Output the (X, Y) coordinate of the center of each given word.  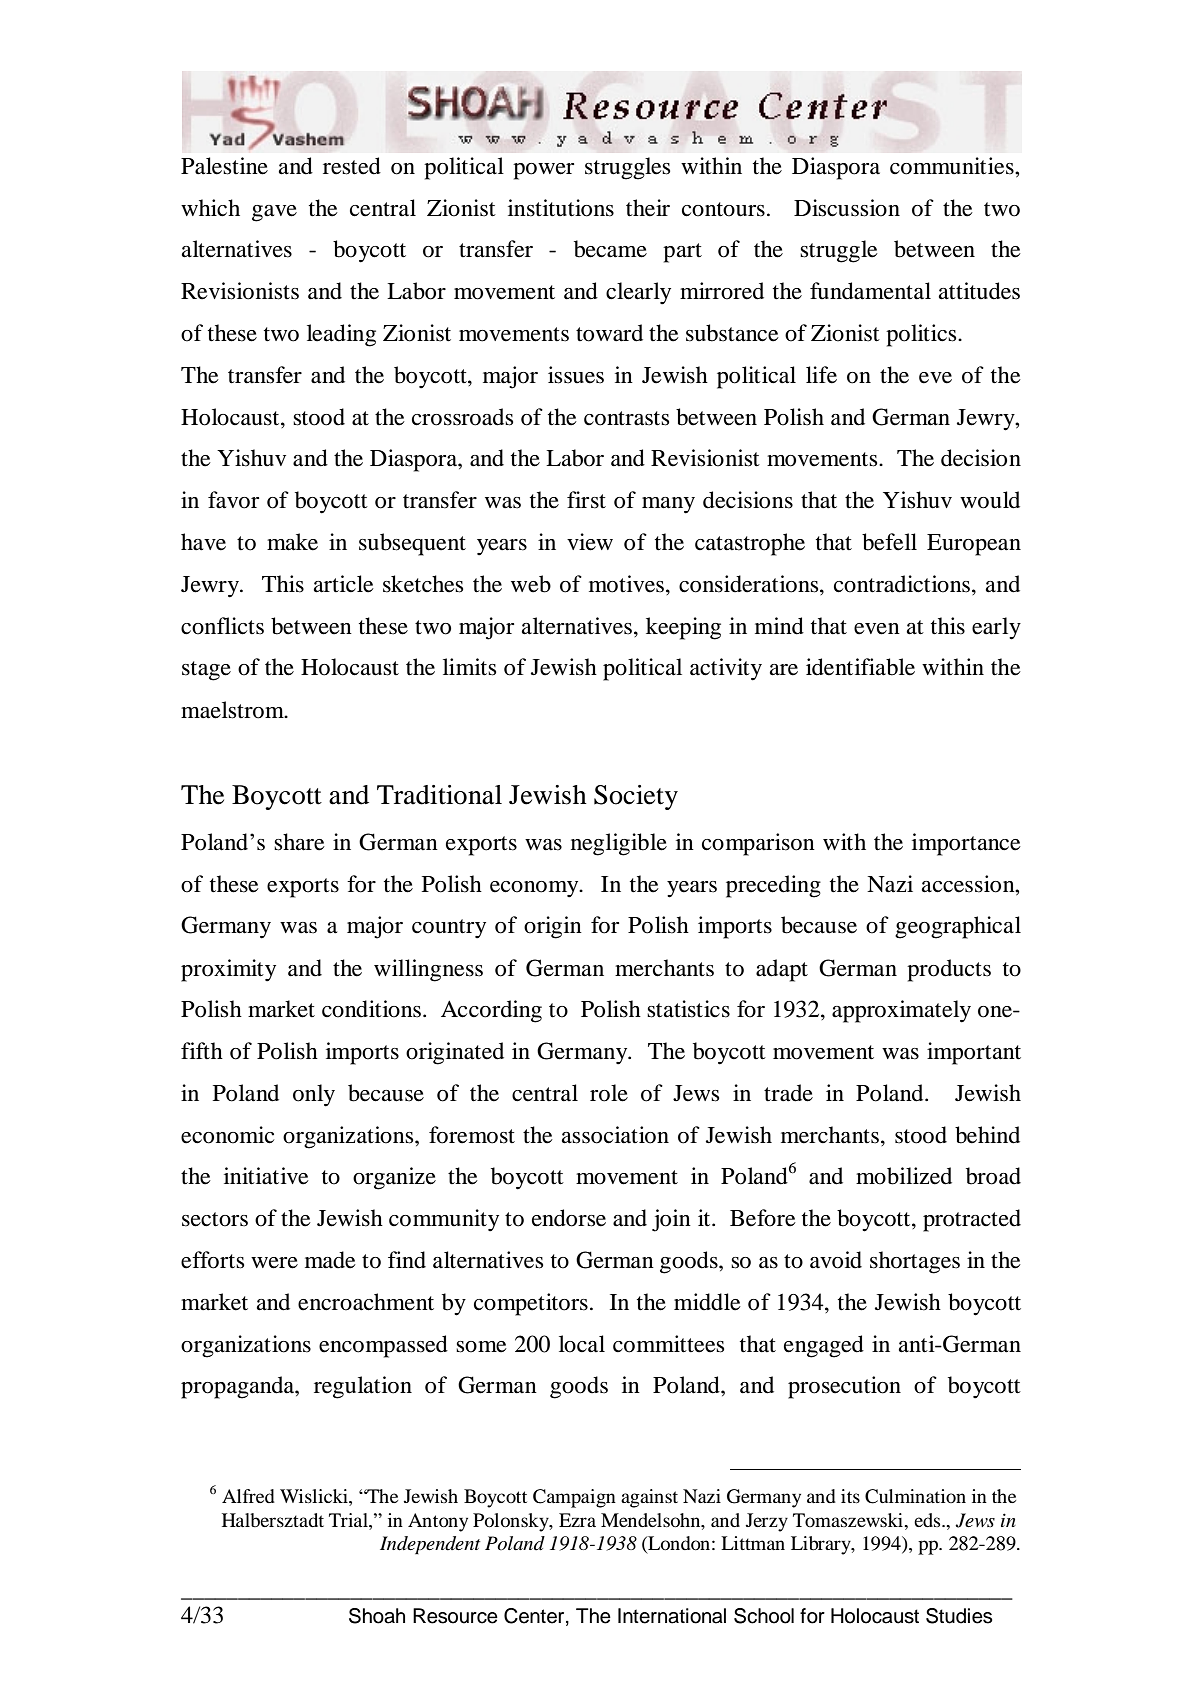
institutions (561, 208)
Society (636, 797)
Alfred (248, 1496)
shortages (915, 1262)
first (586, 500)
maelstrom (233, 710)
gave (274, 213)
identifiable (860, 667)
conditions (371, 1009)
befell (889, 542)
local (582, 1344)
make (292, 542)
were (274, 1263)
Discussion (847, 208)
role (609, 1093)
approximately (901, 1011)
